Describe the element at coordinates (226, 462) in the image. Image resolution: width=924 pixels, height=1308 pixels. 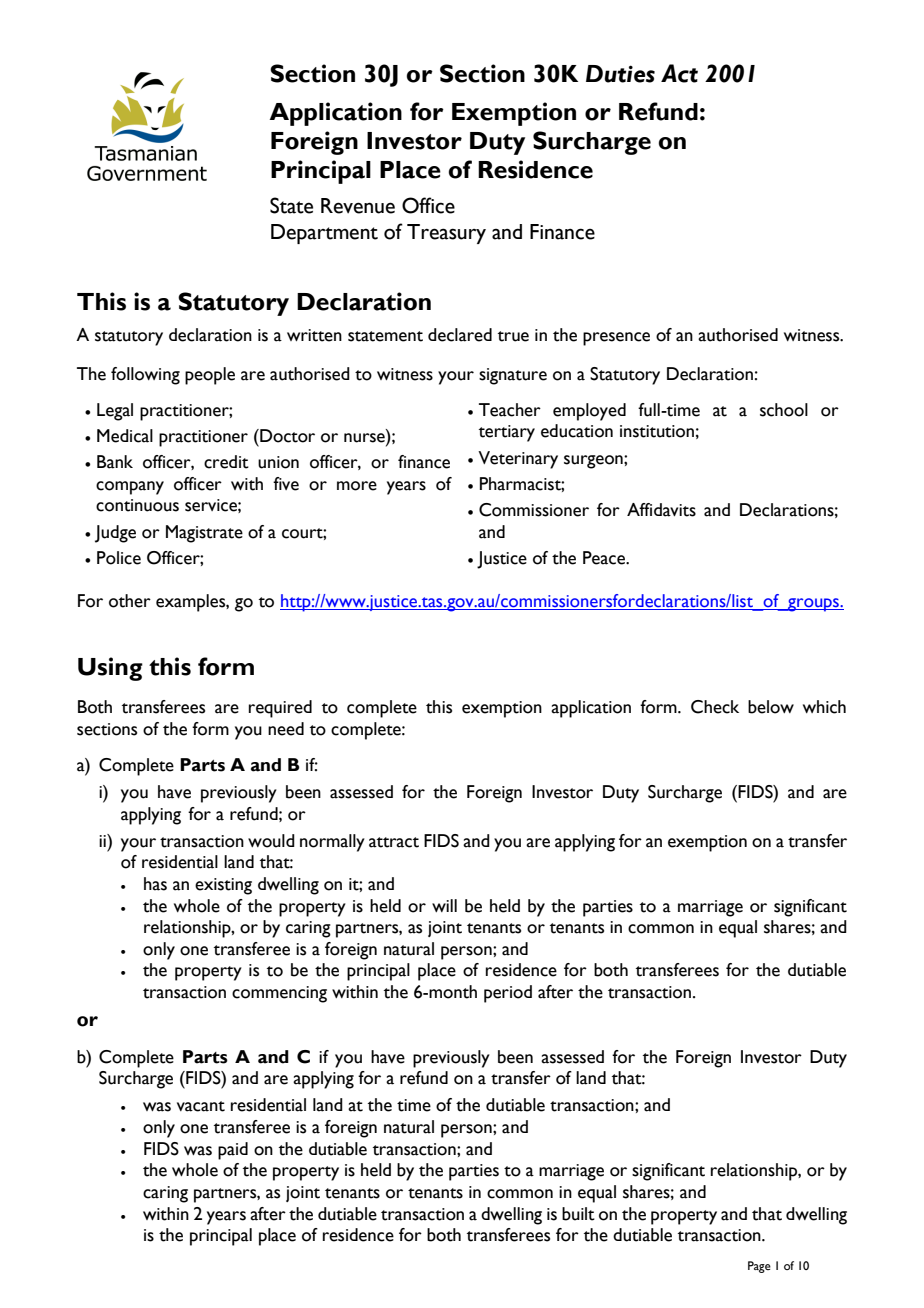
I see `credit` at that location.
